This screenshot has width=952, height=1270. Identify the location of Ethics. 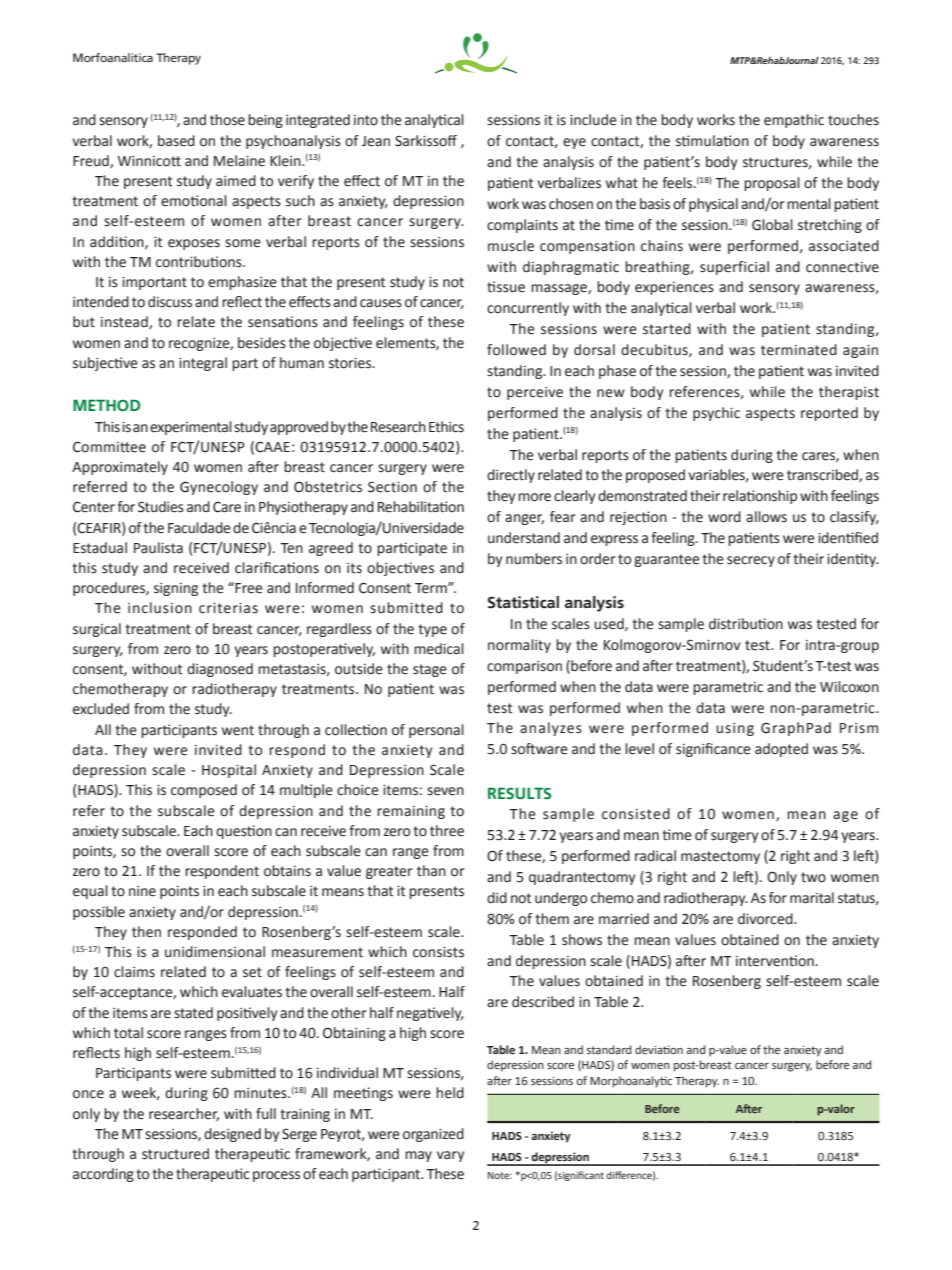
(446, 427).
